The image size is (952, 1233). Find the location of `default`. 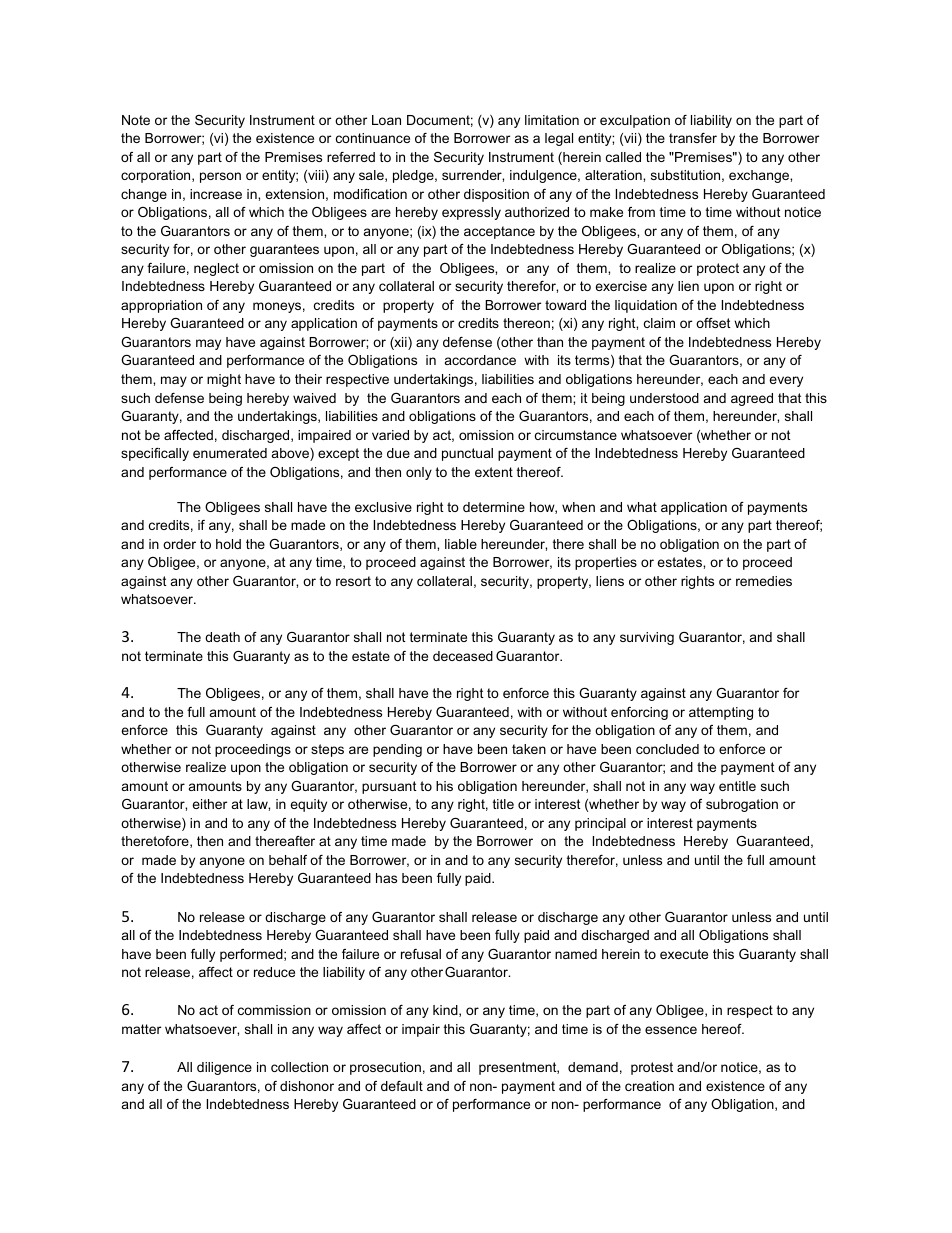

default is located at coordinates (402, 1086).
